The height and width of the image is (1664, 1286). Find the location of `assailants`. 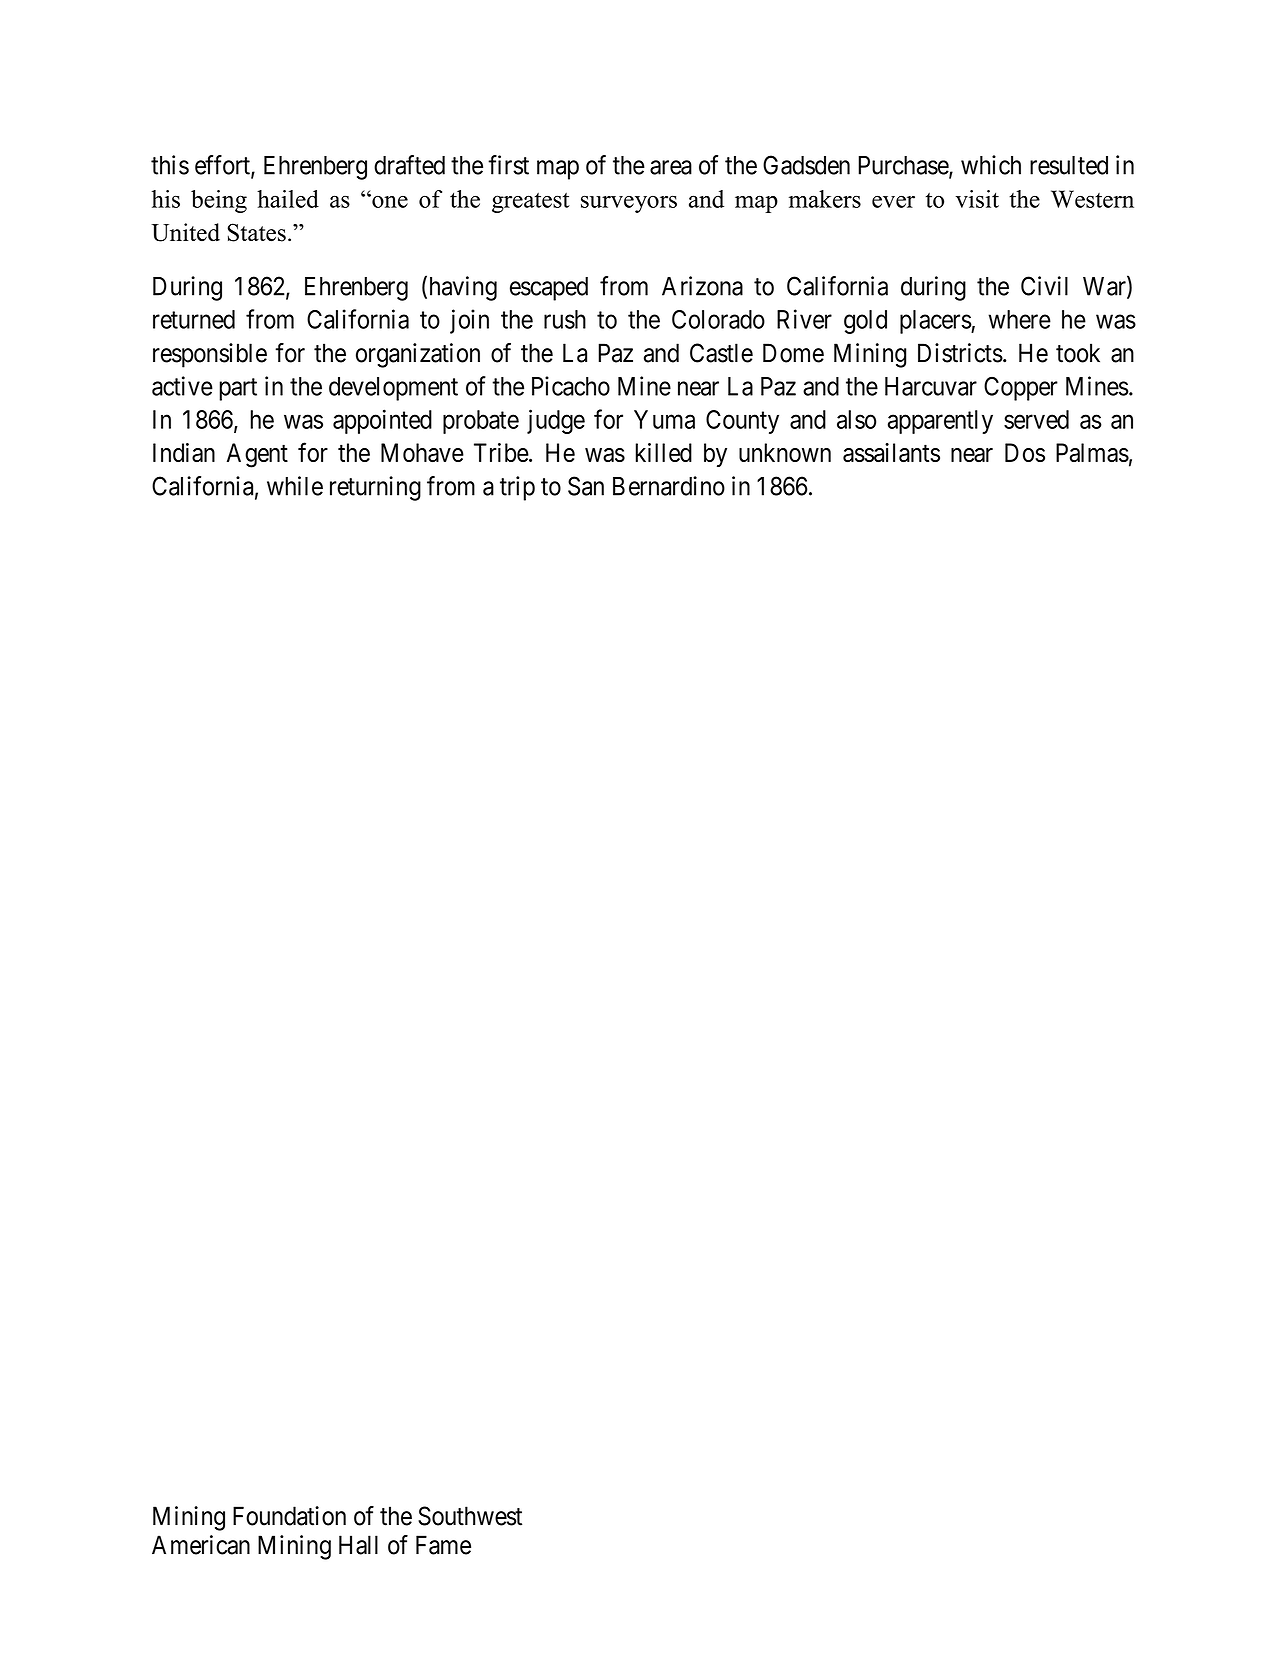

assailants is located at coordinates (891, 453).
